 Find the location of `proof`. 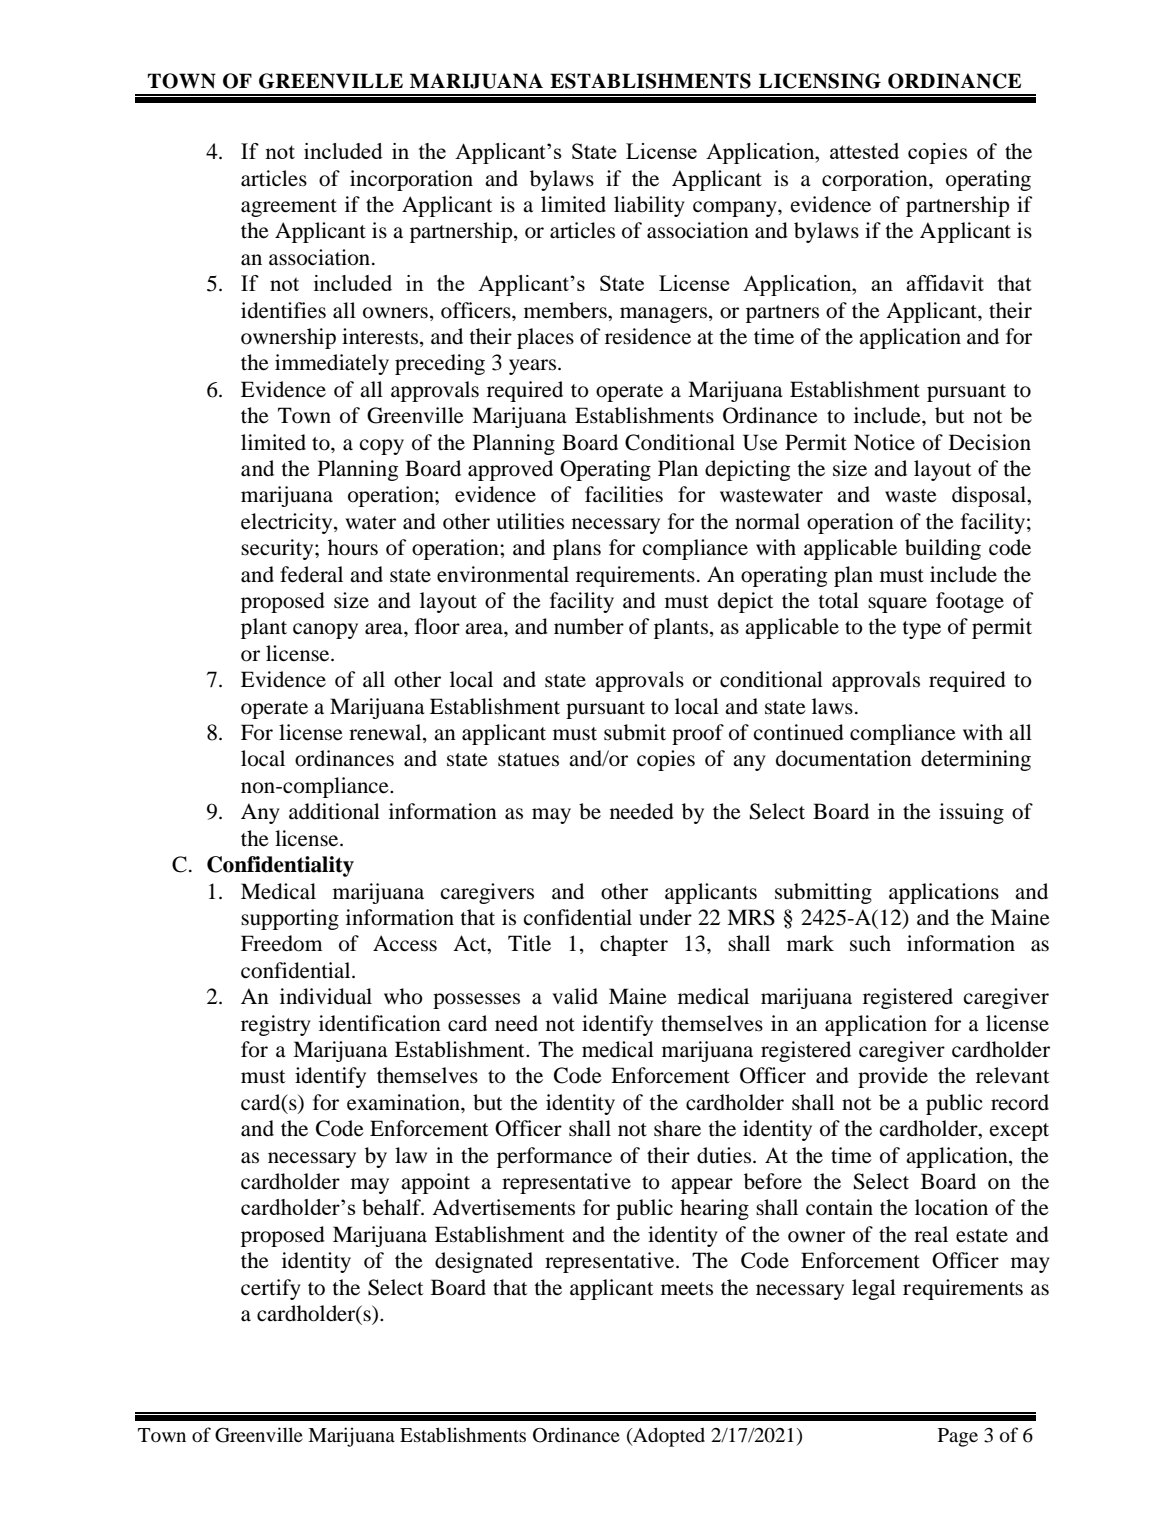

proof is located at coordinates (698, 734).
